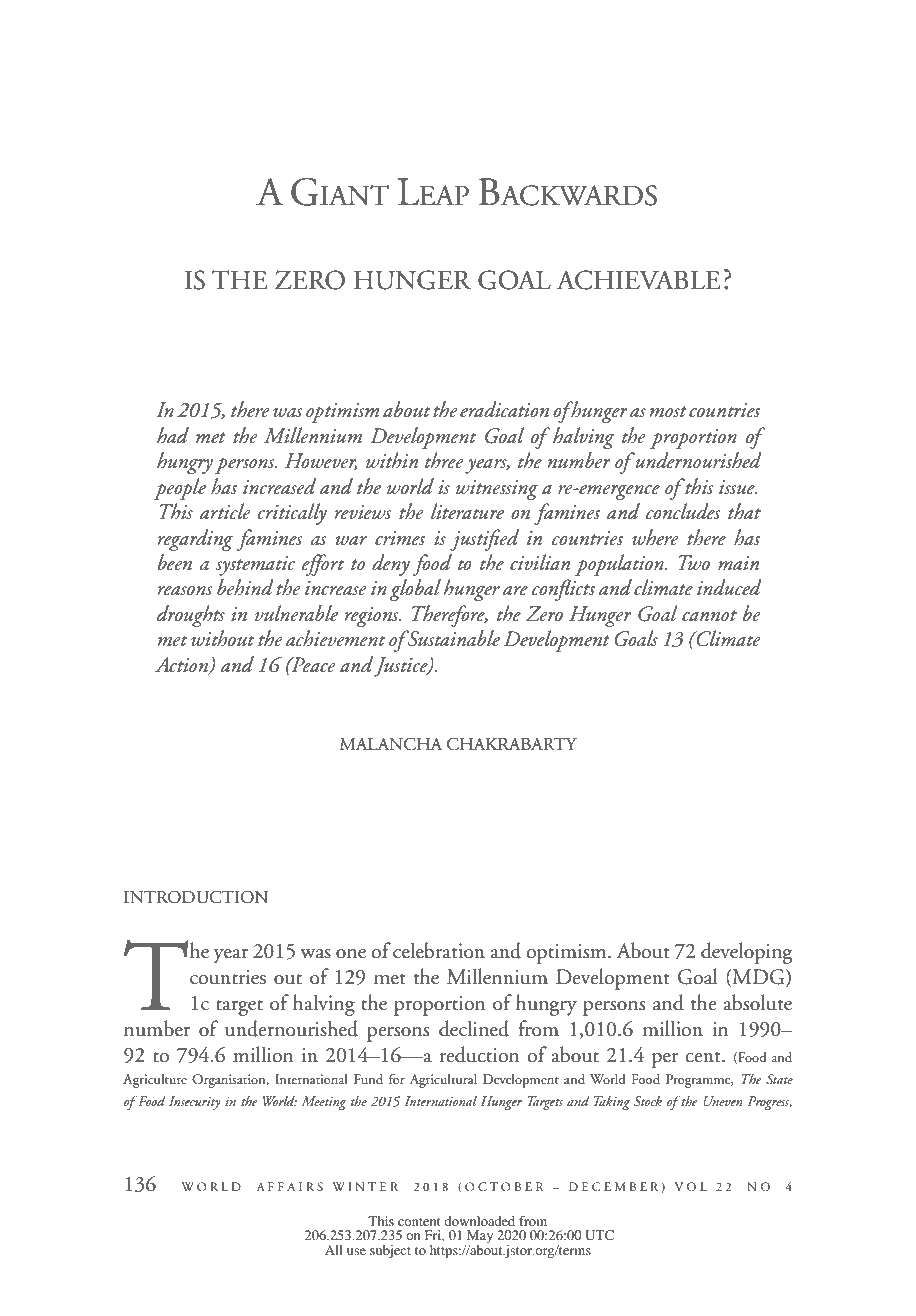 The image size is (916, 1316). Describe the element at coordinates (173, 435) in the document. I see `had` at that location.
